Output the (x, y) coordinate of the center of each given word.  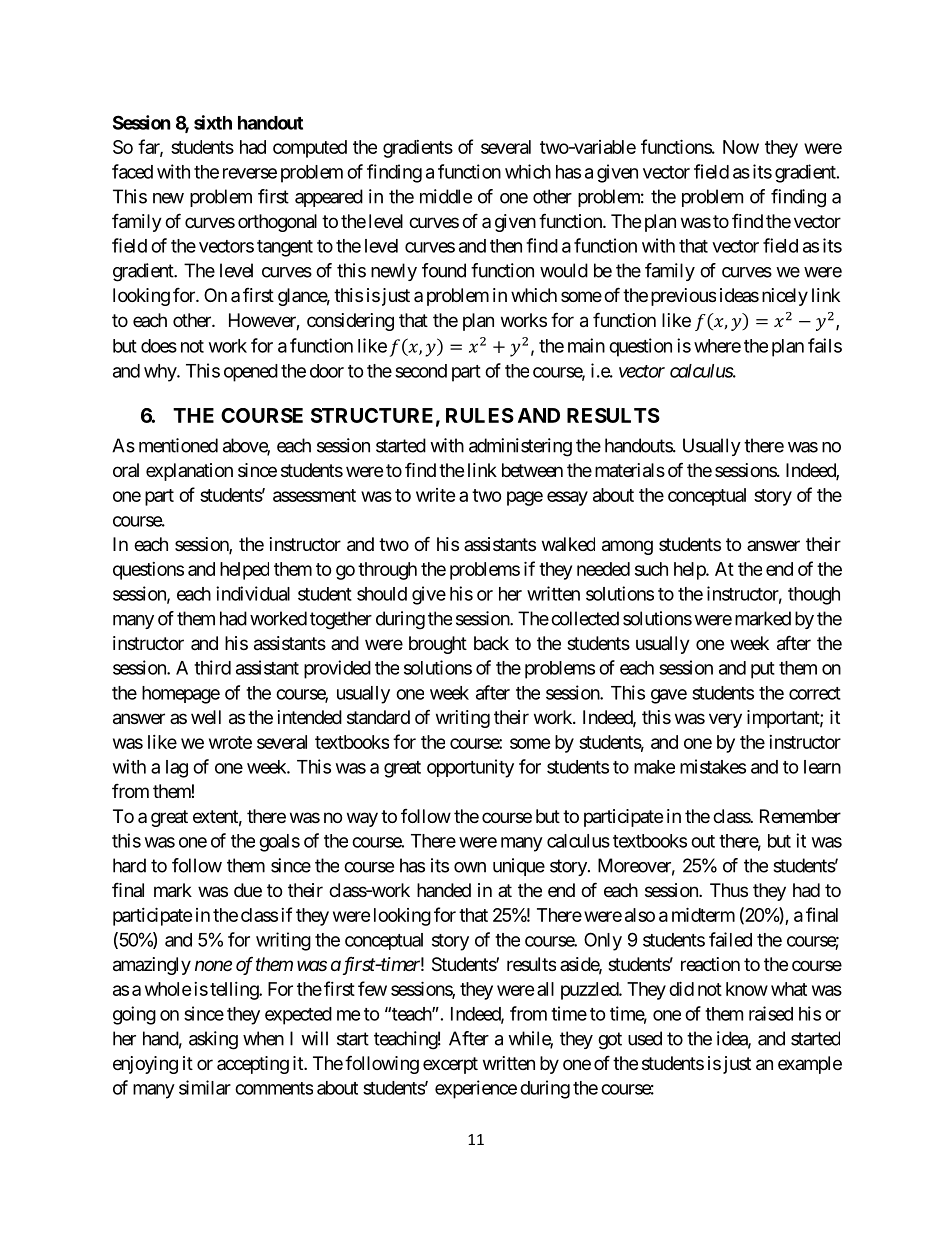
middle (446, 196)
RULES (480, 415)
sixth (213, 122)
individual (253, 593)
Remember (800, 816)
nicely (785, 297)
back (491, 643)
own (470, 867)
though (814, 596)
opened (251, 373)
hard (129, 865)
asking (213, 1040)
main (586, 345)
